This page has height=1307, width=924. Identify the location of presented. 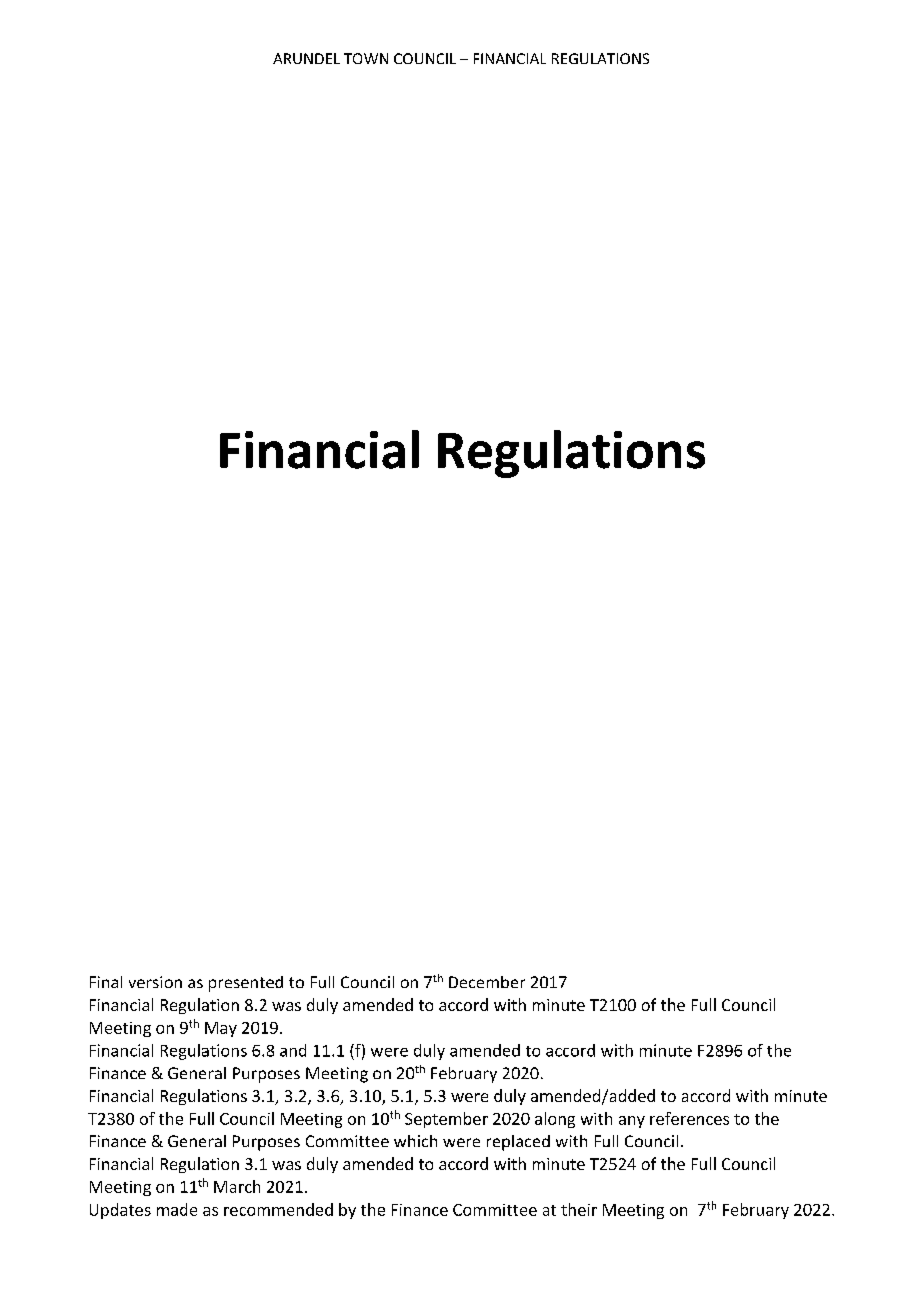
(246, 984).
